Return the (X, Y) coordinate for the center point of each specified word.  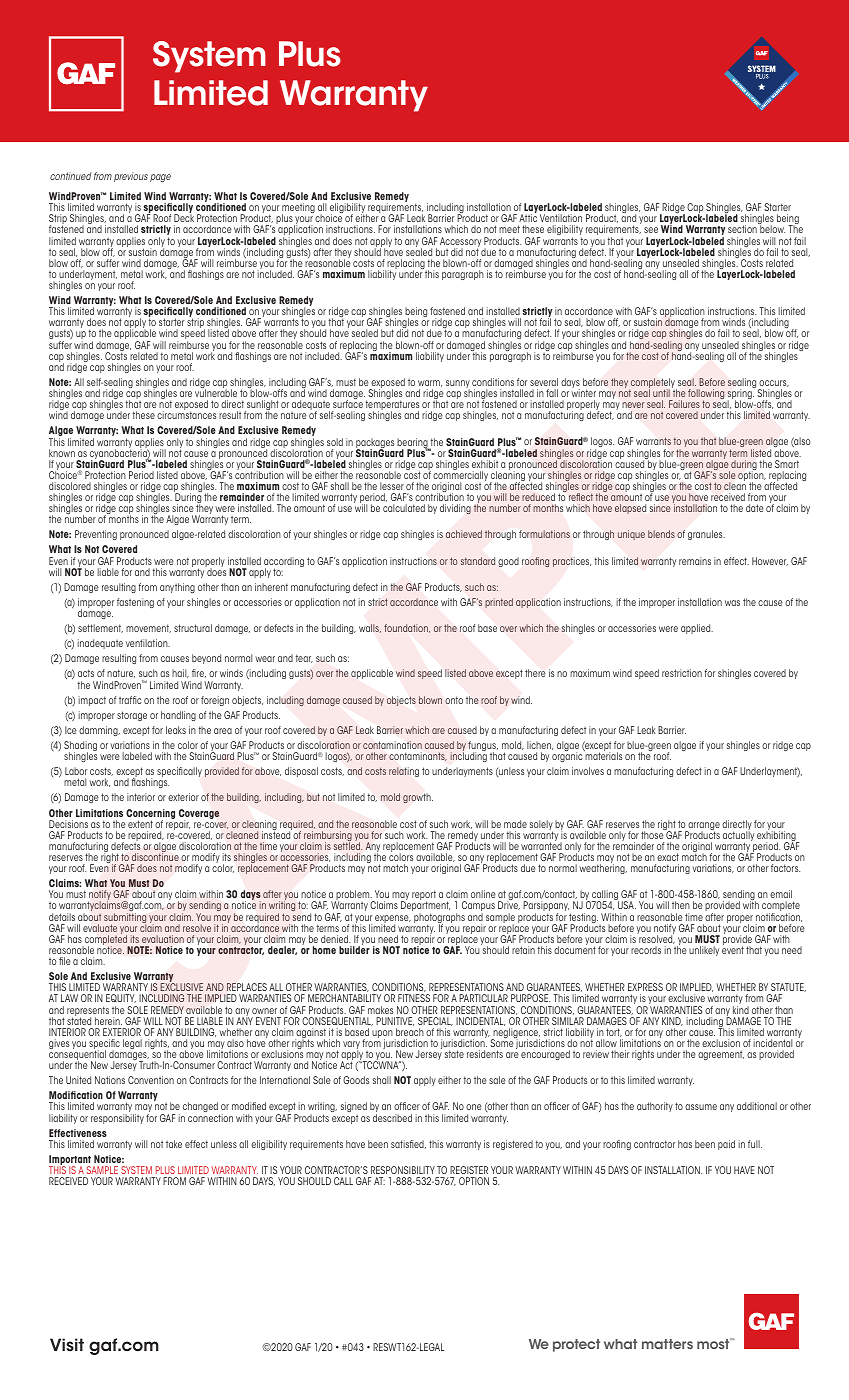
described (392, 1118)
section (742, 229)
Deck (184, 218)
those (653, 834)
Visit (67, 1345)
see (651, 230)
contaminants (418, 756)
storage (132, 716)
